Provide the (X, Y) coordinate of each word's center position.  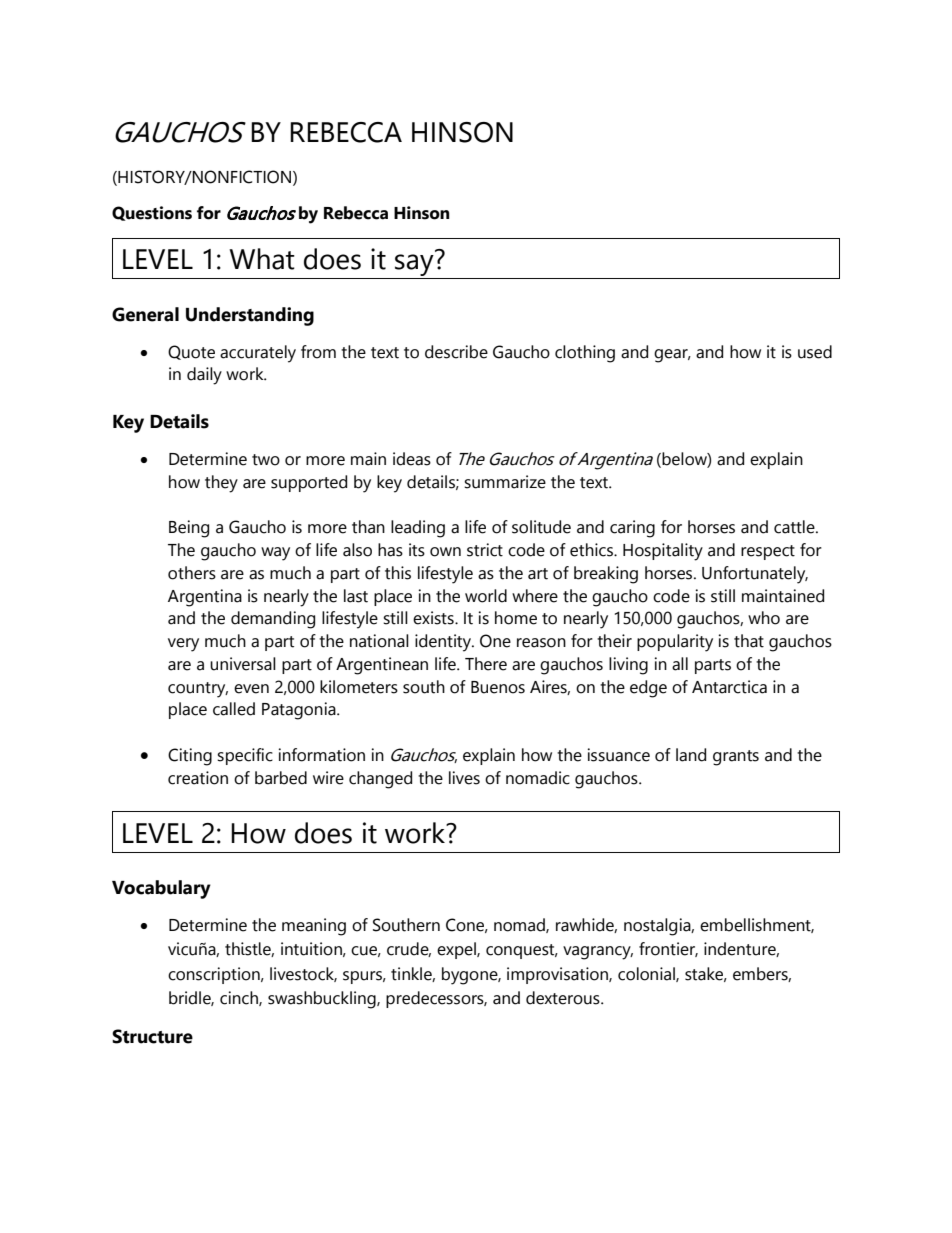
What (262, 259)
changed (380, 780)
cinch (240, 998)
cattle (795, 527)
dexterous (564, 998)
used (815, 352)
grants (736, 758)
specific (245, 756)
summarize (505, 482)
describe (456, 352)
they (221, 484)
